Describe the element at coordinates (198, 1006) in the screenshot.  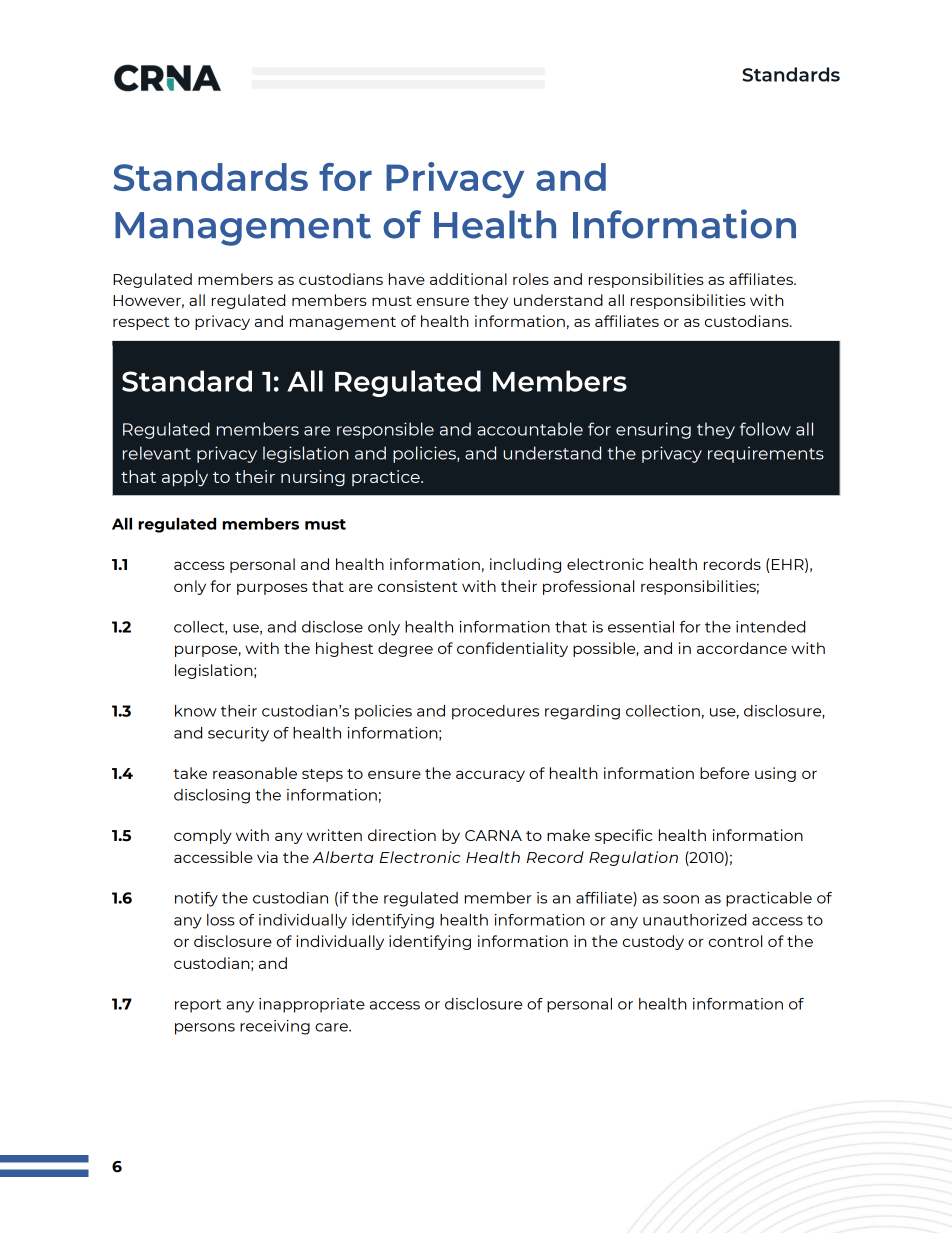
I see `report` at that location.
